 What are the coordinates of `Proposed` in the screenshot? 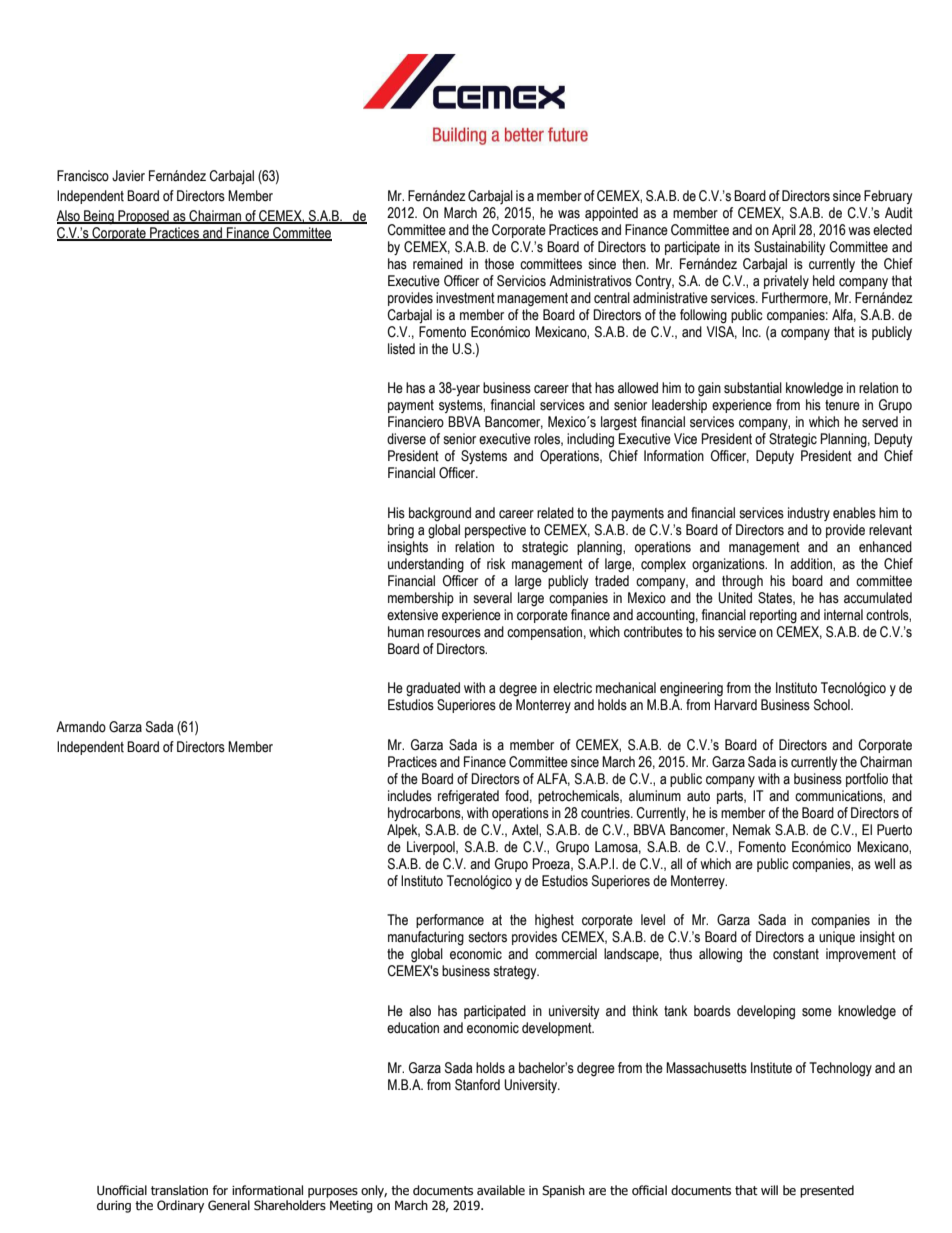 It's located at (143, 217).
